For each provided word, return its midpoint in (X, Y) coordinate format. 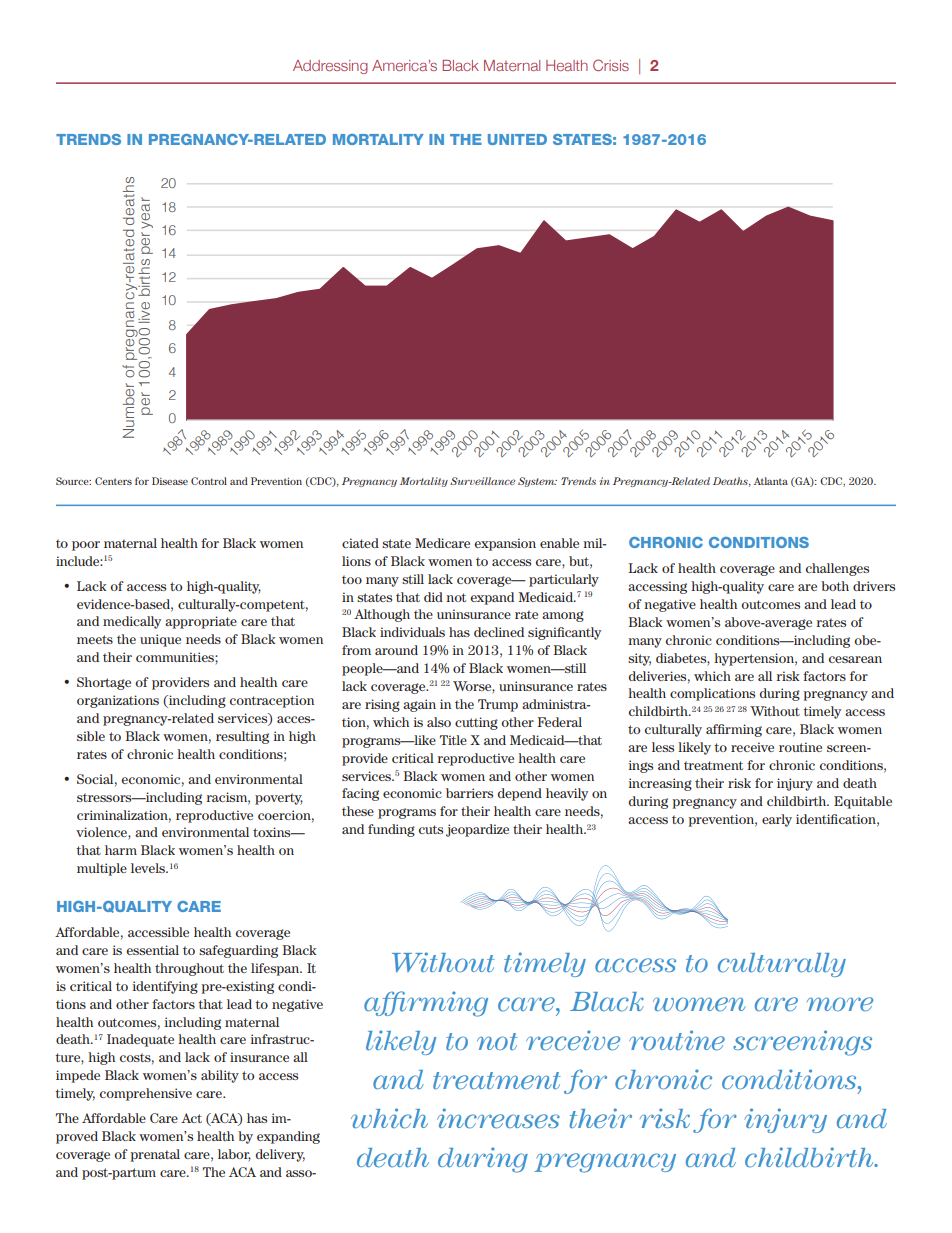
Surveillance (482, 481)
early (777, 820)
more (840, 1004)
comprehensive (146, 1094)
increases (498, 1118)
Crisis (611, 65)
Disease (170, 481)
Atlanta (771, 481)
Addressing (330, 67)
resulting (242, 737)
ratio (314, 76)
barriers (469, 793)
